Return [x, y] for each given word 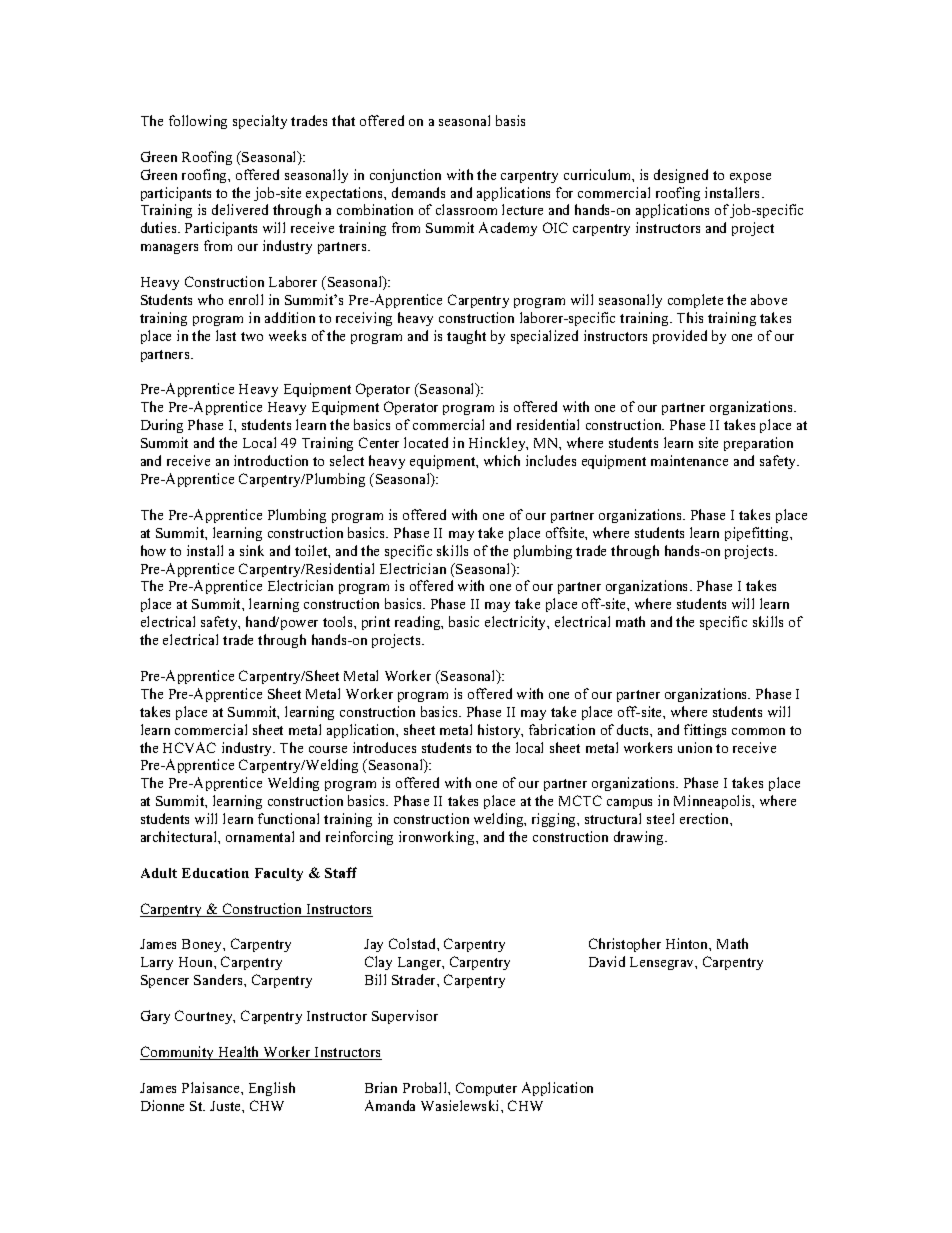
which [502, 460]
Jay [373, 945]
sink [252, 550]
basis [510, 120]
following [198, 122]
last [226, 335]
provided [680, 337]
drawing [640, 838]
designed [681, 176]
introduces [384, 747]
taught [466, 337]
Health [239, 1053]
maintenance [689, 460]
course [328, 749]
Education [215, 873]
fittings [705, 731]
